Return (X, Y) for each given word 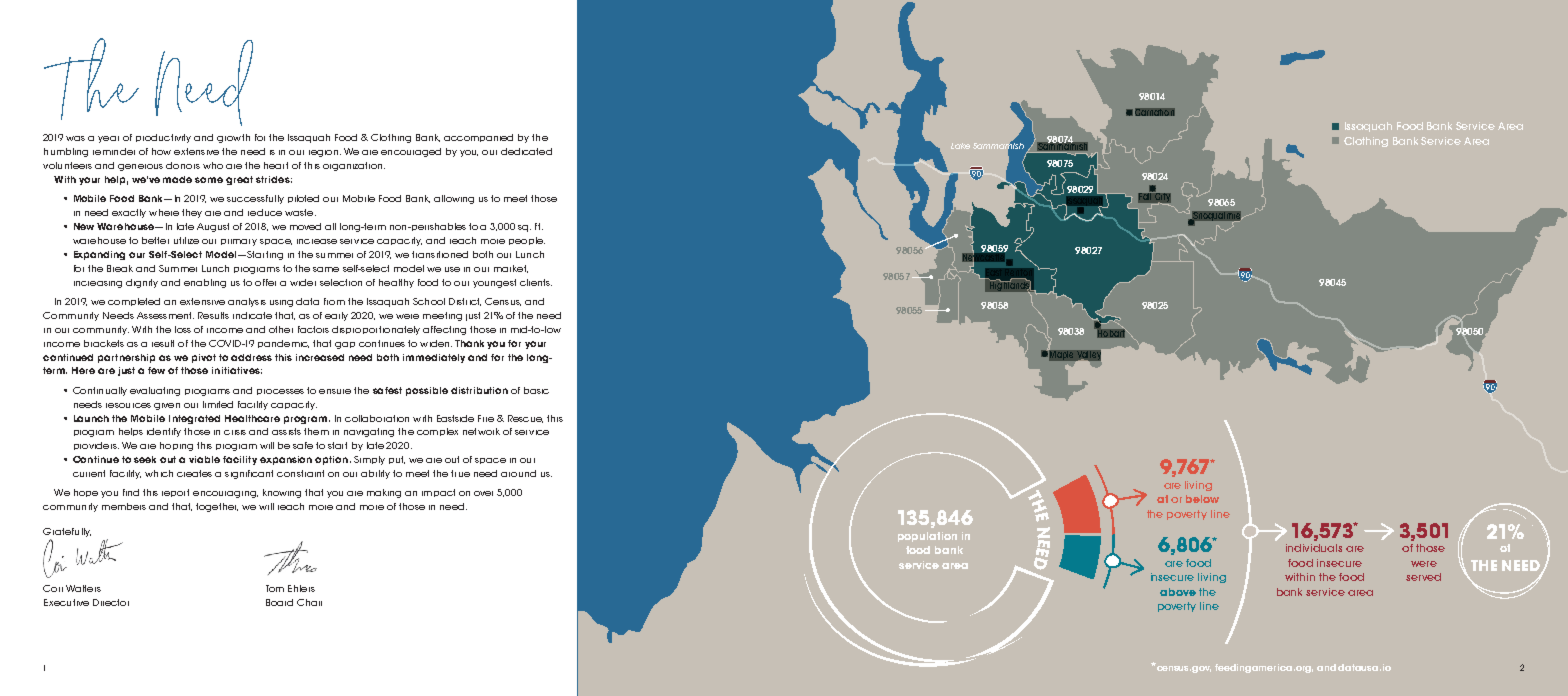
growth (233, 138)
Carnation (1155, 112)
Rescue (525, 419)
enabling (205, 283)
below (1202, 499)
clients (536, 282)
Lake (960, 146)
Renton (1018, 274)
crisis (235, 432)
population (927, 537)
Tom (275, 588)
